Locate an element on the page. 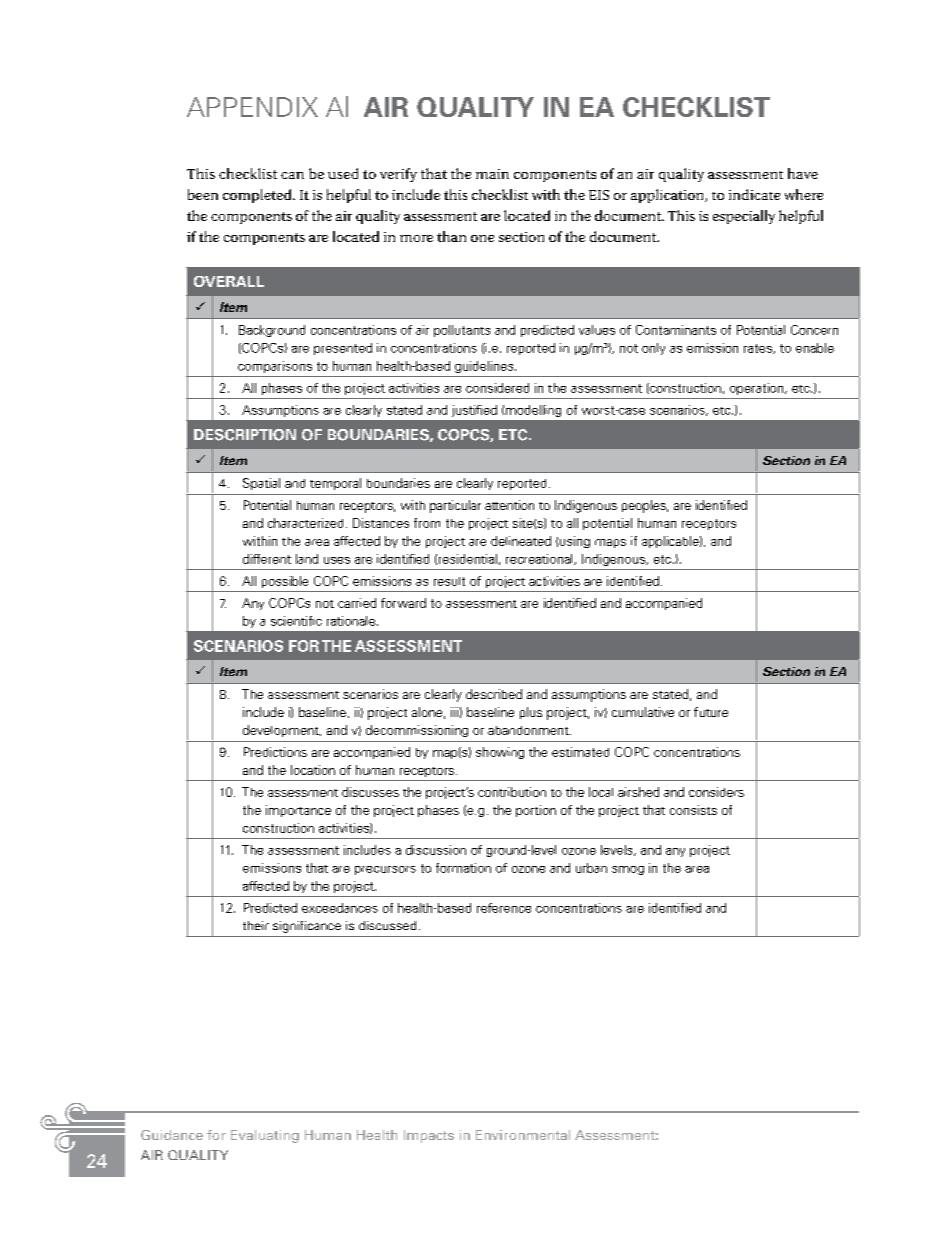  operation is located at coordinates (758, 389).
